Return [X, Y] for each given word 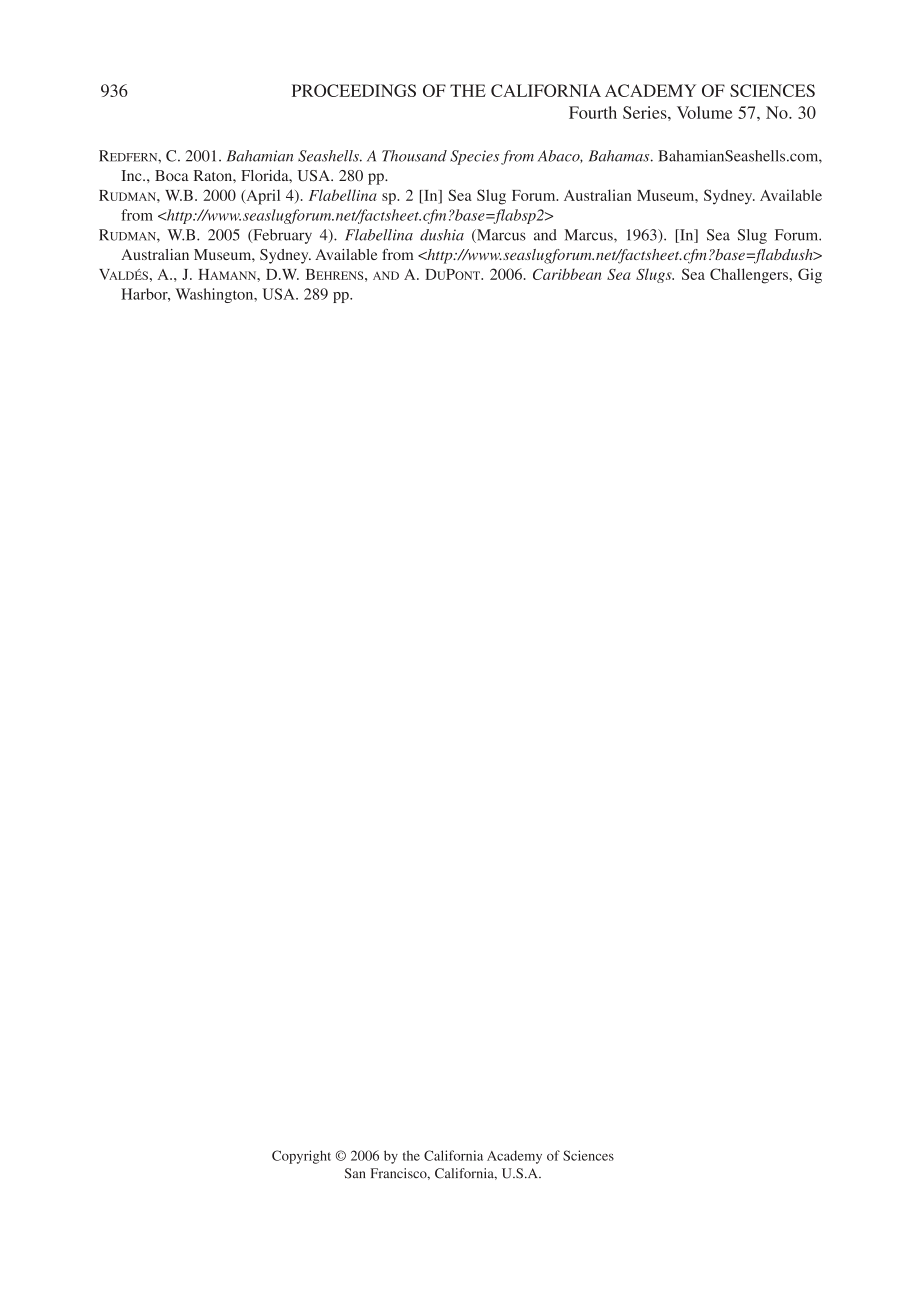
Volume [704, 112]
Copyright [301, 1157]
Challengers [750, 276]
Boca [172, 175]
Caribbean [567, 274]
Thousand [414, 156]
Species [474, 157]
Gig [810, 276]
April [262, 197]
